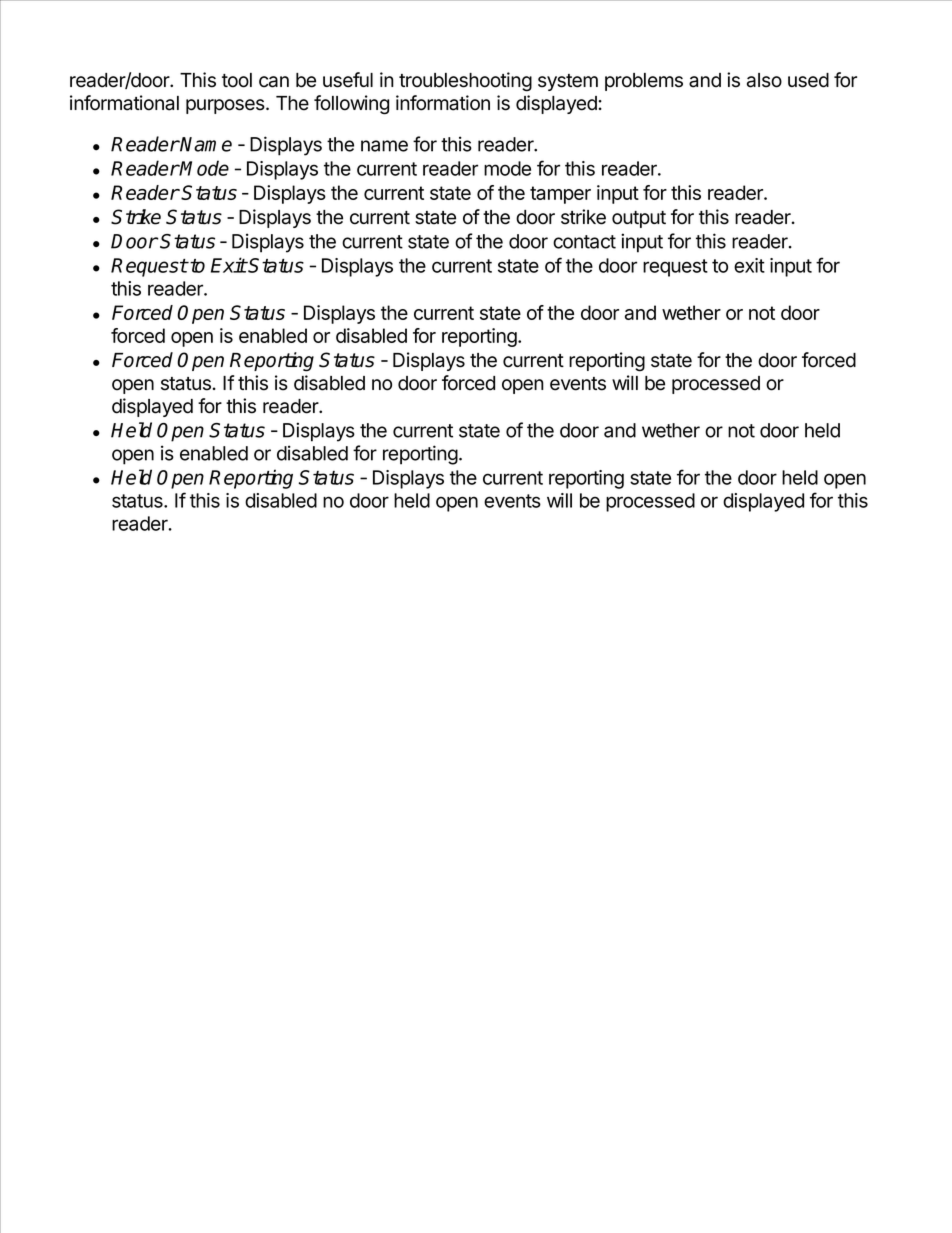 The height and width of the document is (1233, 952). Describe the element at coordinates (644, 82) in the document. I see `problems` at that location.
